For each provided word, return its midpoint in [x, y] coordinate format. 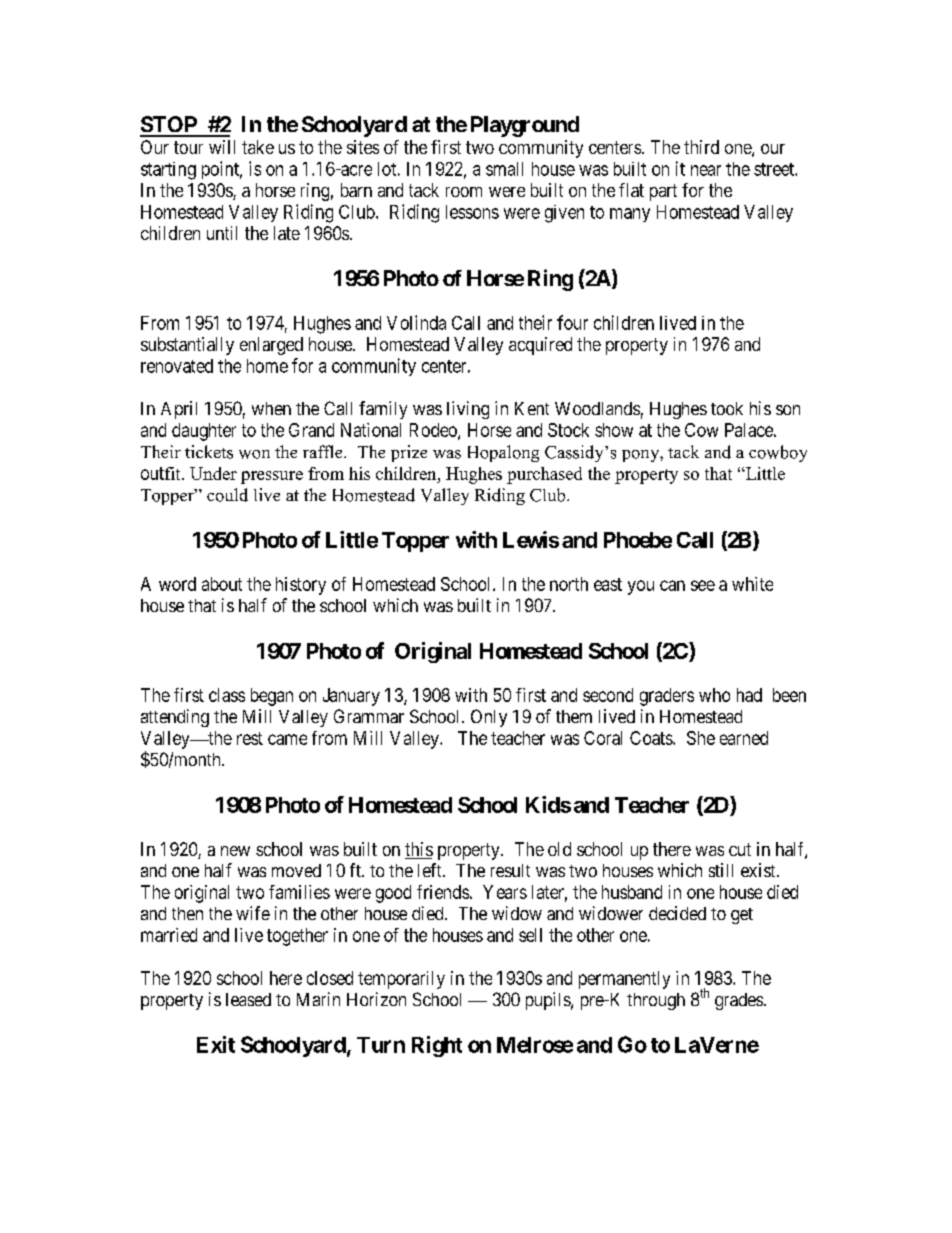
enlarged [271, 346]
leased [248, 999]
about [222, 584]
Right [437, 1046]
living [468, 410]
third [701, 147]
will [222, 147]
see [703, 585]
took [727, 408]
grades [739, 1001]
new [235, 851]
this [419, 850]
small [504, 169]
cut [740, 849]
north [569, 584]
